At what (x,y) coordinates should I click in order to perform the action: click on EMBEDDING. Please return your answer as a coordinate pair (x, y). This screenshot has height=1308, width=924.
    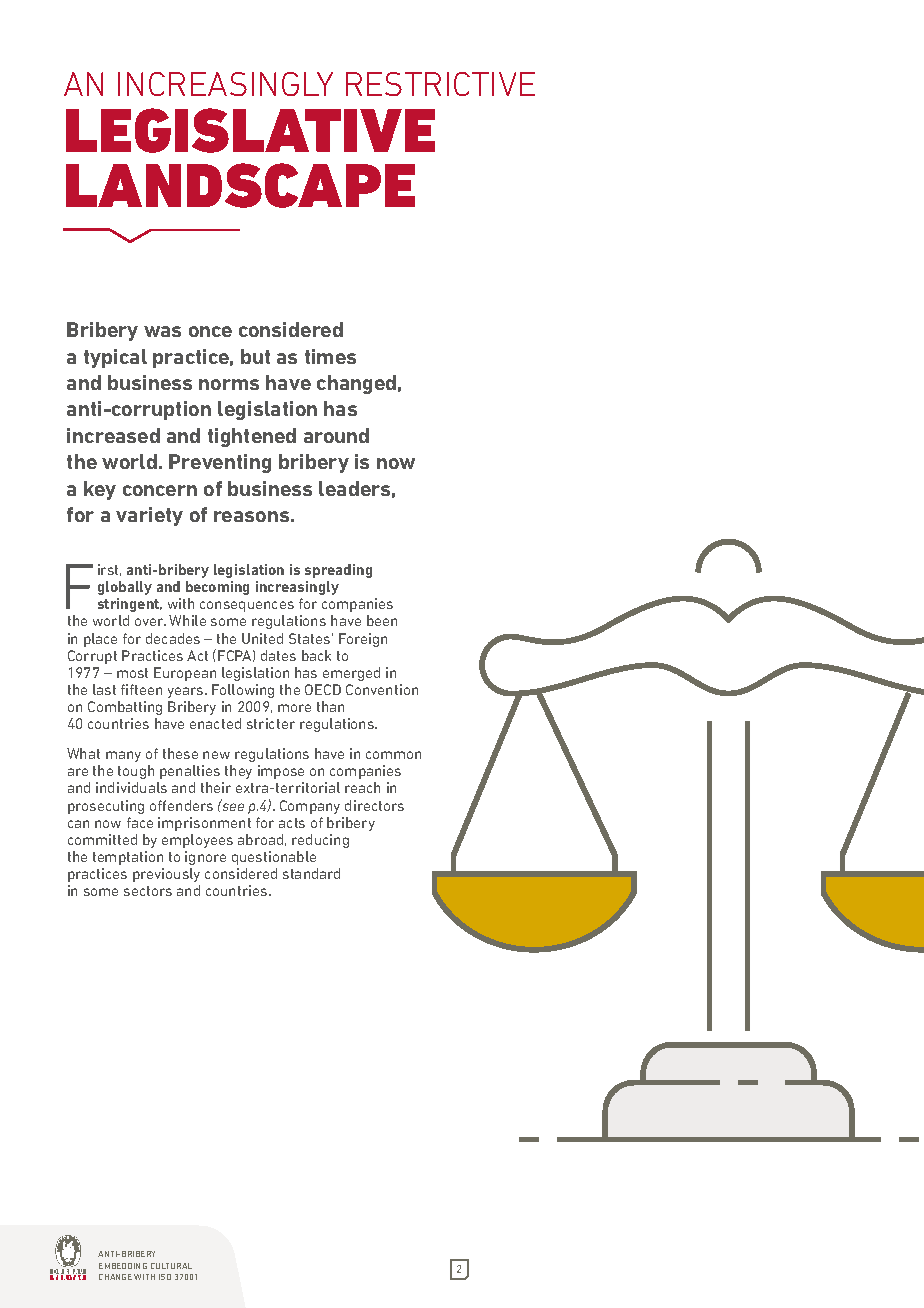
    Looking at the image, I should click on (123, 1266).
